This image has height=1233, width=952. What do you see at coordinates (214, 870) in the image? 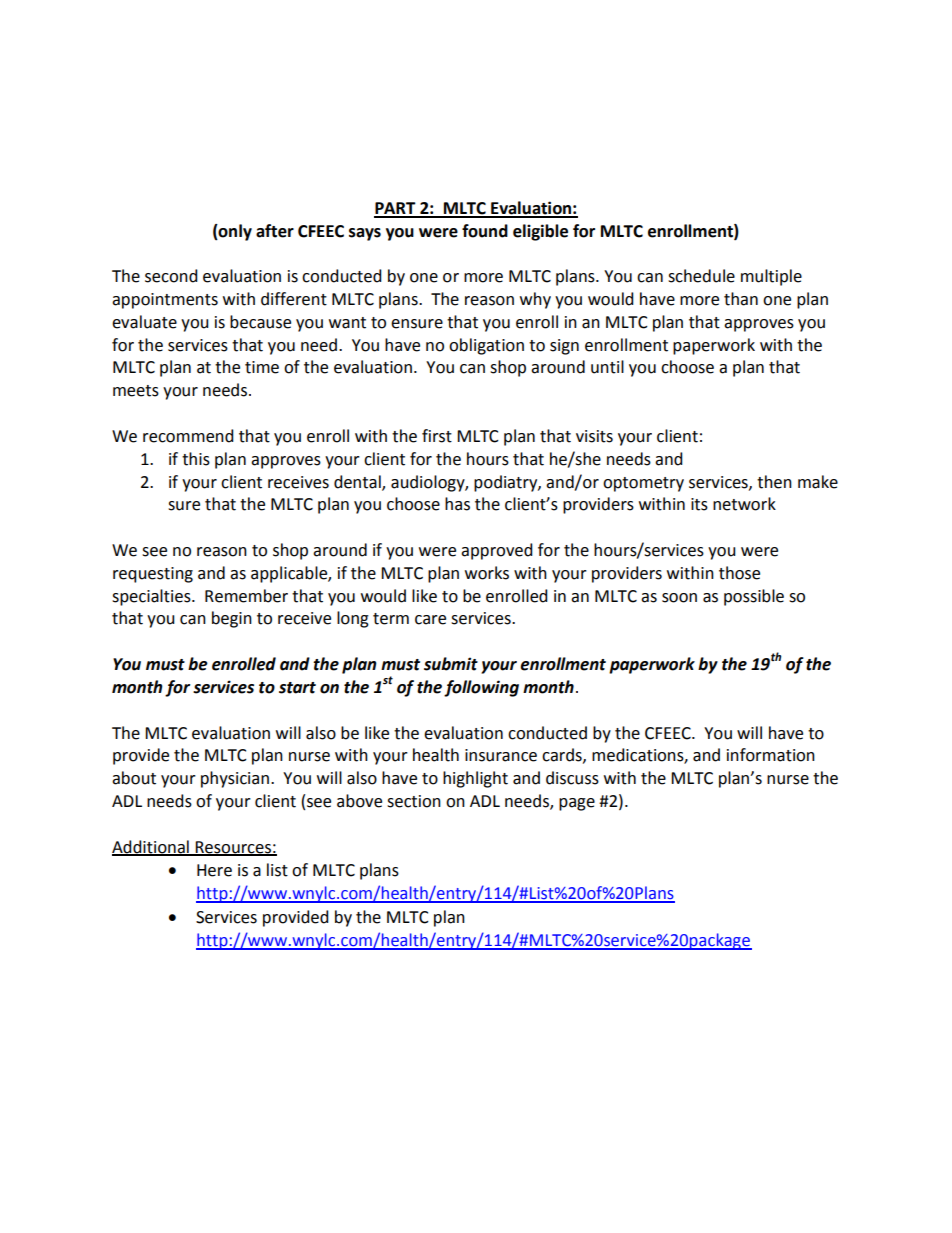
I see `Here` at bounding box center [214, 870].
